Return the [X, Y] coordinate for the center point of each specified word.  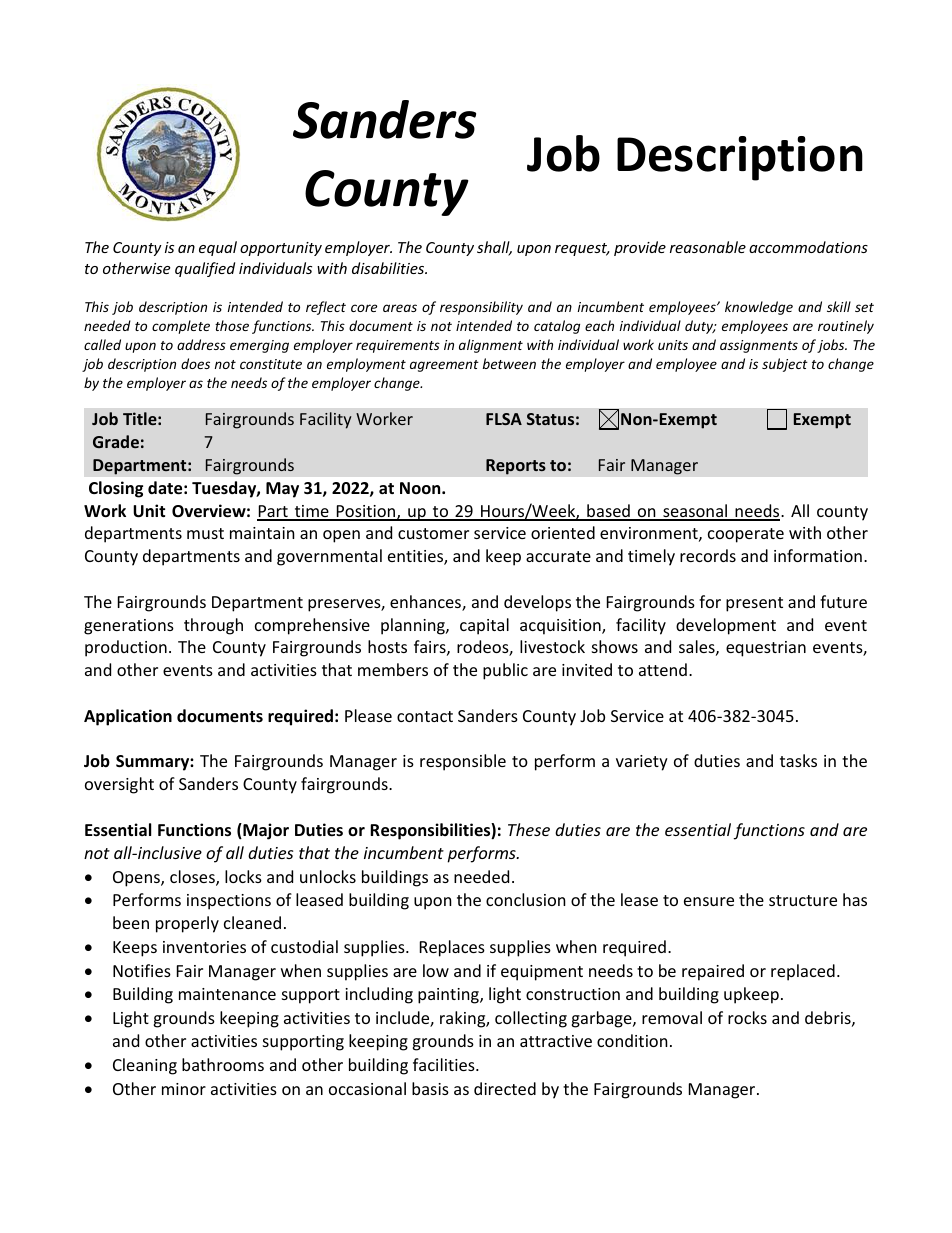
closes [193, 878]
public [505, 671]
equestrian [766, 649]
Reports [516, 467]
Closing [116, 489]
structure [803, 900]
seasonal [695, 512]
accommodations [808, 247]
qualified [205, 269]
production [126, 648]
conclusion [526, 899]
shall [494, 248]
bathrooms [223, 1064]
